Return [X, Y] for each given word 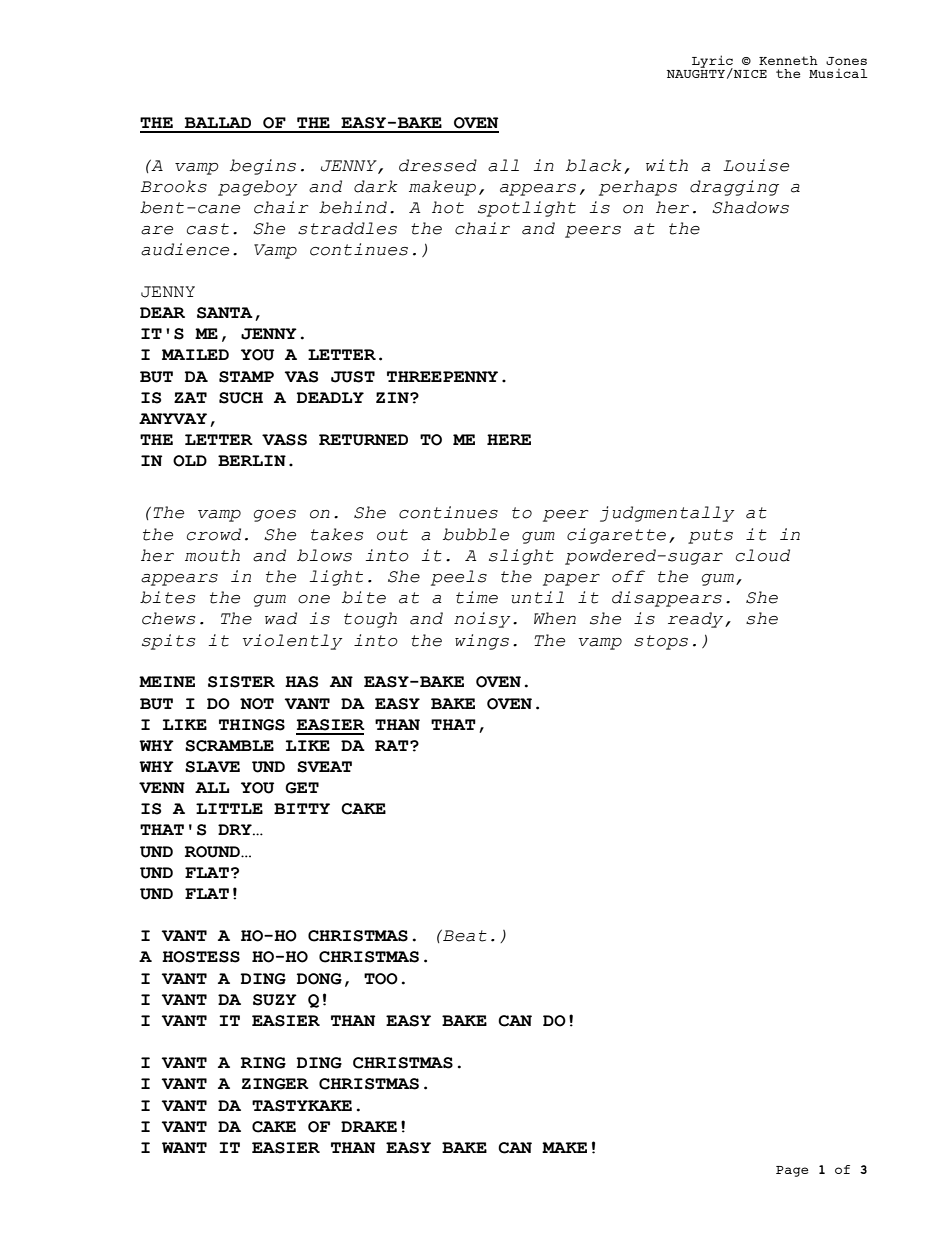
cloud [763, 555]
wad [281, 618]
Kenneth [788, 60]
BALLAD [218, 122]
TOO [381, 979]
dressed [438, 165]
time [477, 597]
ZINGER [275, 1084]
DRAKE [369, 1126]
